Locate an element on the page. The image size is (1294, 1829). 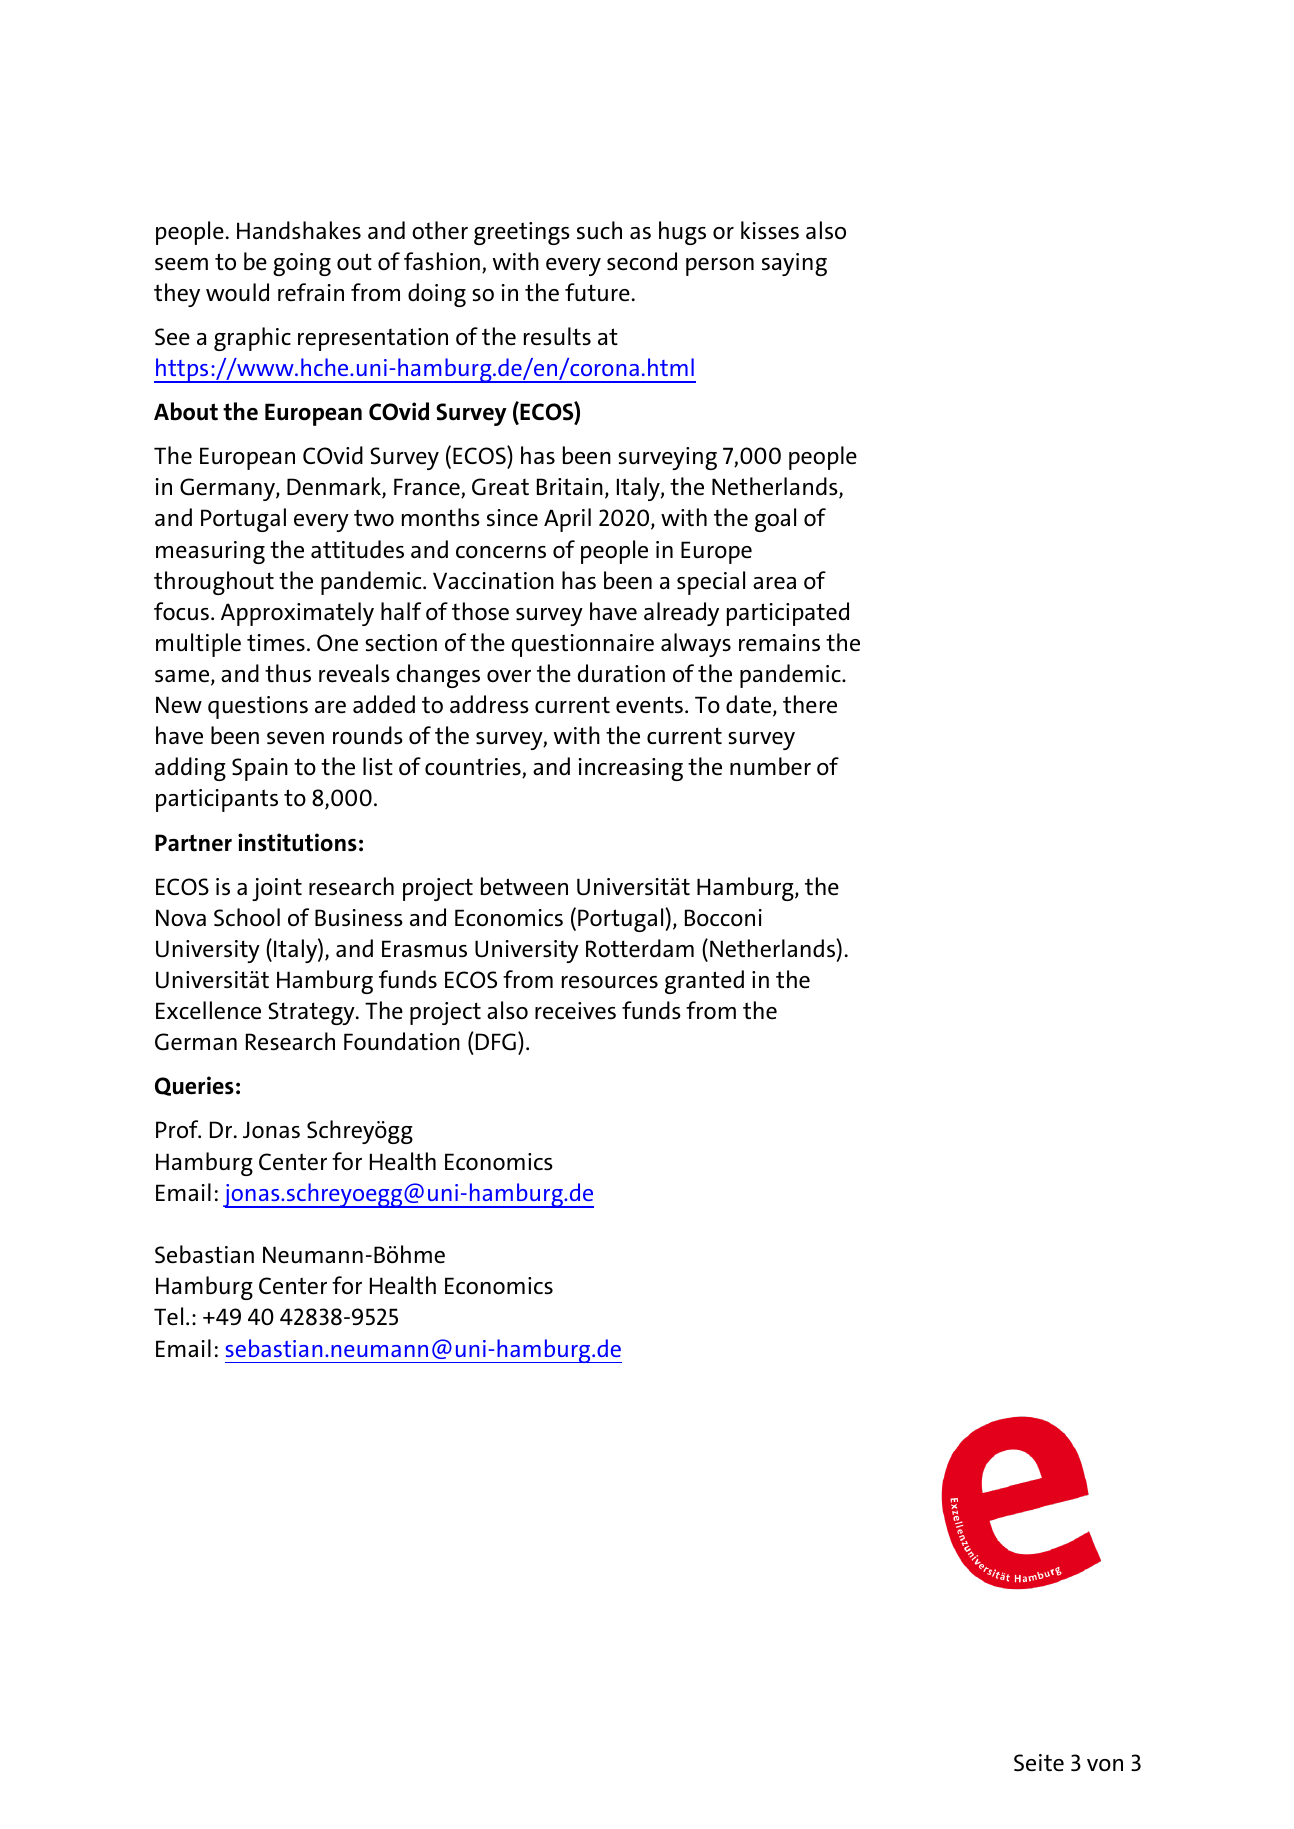
second is located at coordinates (642, 261).
